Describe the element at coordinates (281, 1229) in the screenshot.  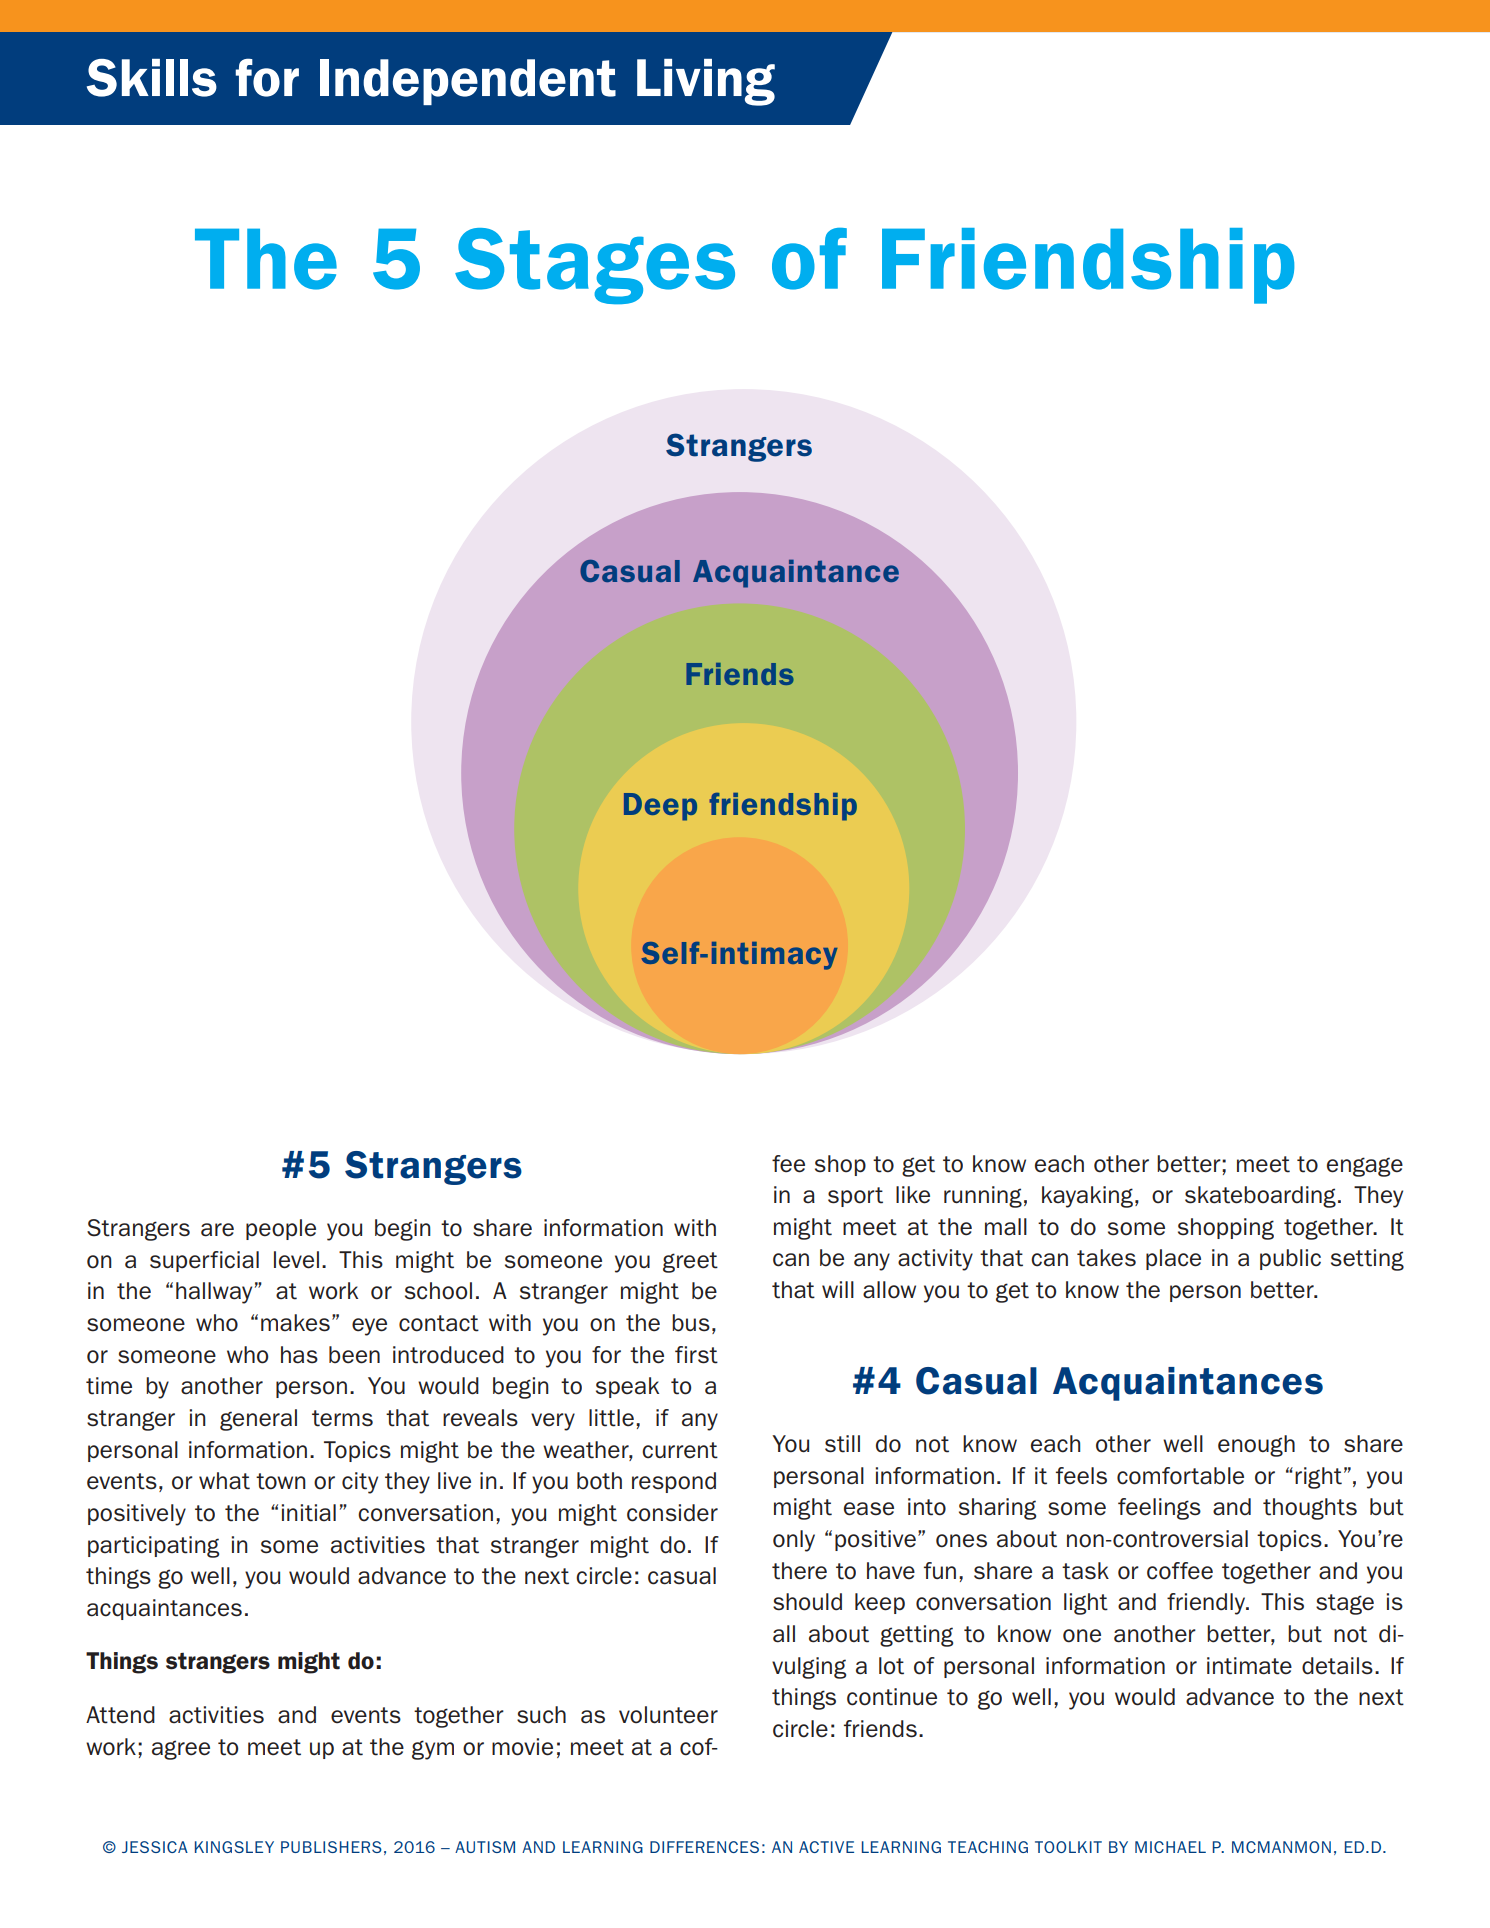
I see `people` at that location.
